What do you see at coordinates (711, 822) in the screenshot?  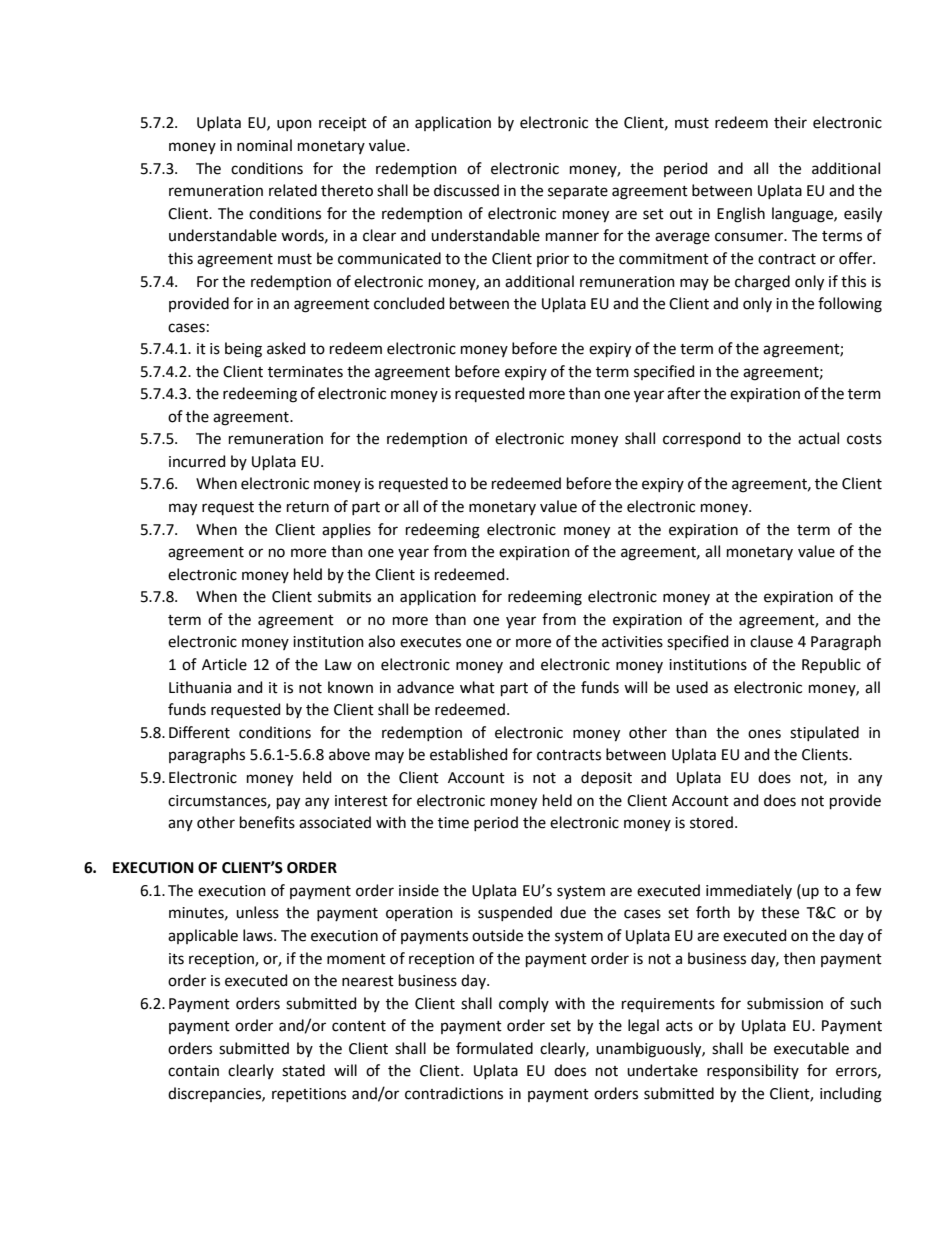 I see `stored` at bounding box center [711, 822].
